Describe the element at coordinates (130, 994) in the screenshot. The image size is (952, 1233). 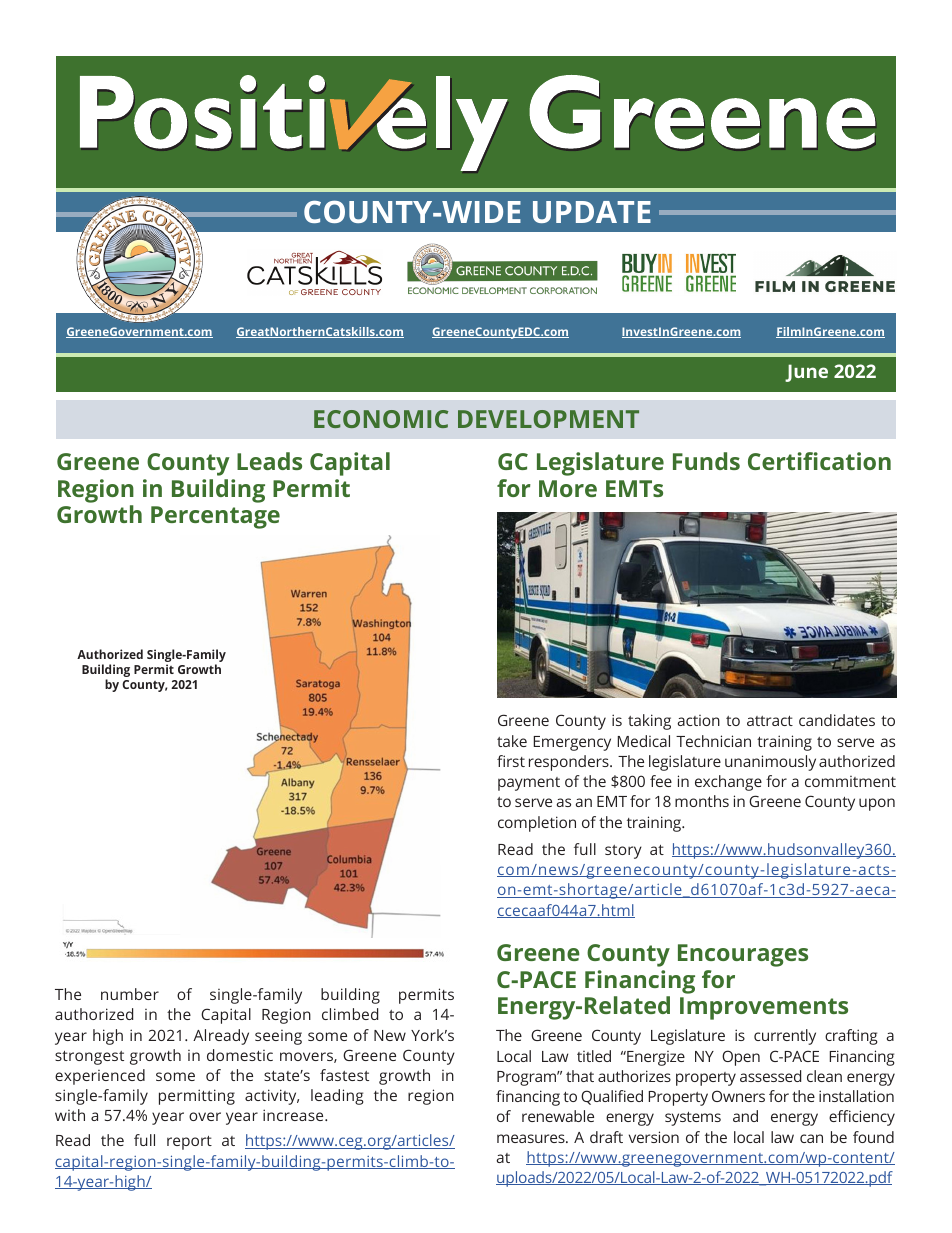
I see `number` at that location.
